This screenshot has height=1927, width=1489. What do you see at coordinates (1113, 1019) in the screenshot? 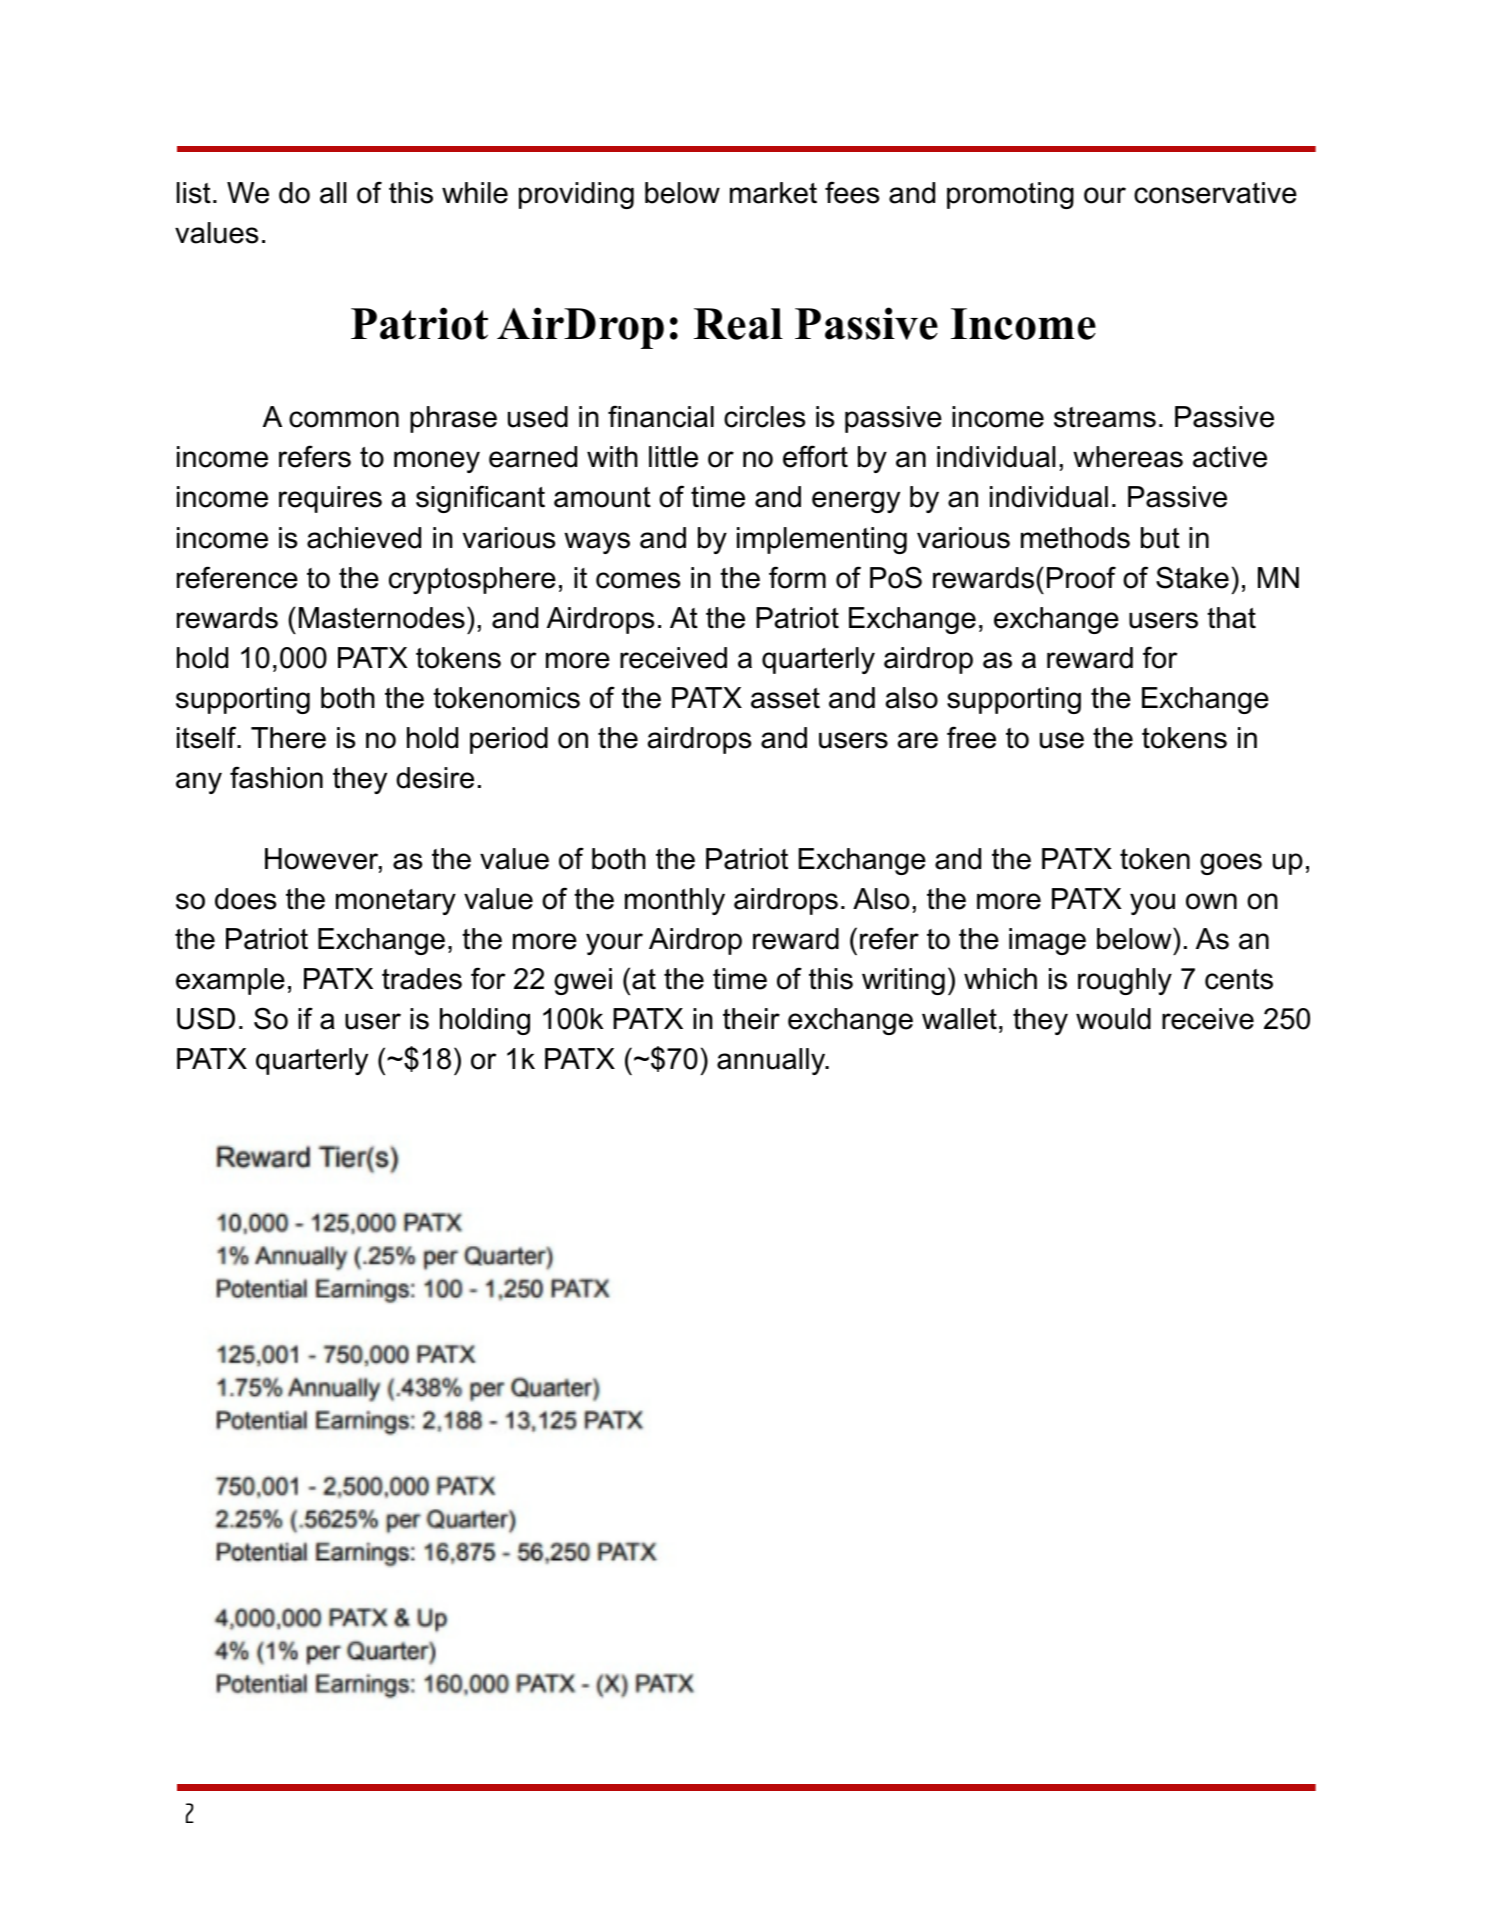
I see `would` at bounding box center [1113, 1019].
